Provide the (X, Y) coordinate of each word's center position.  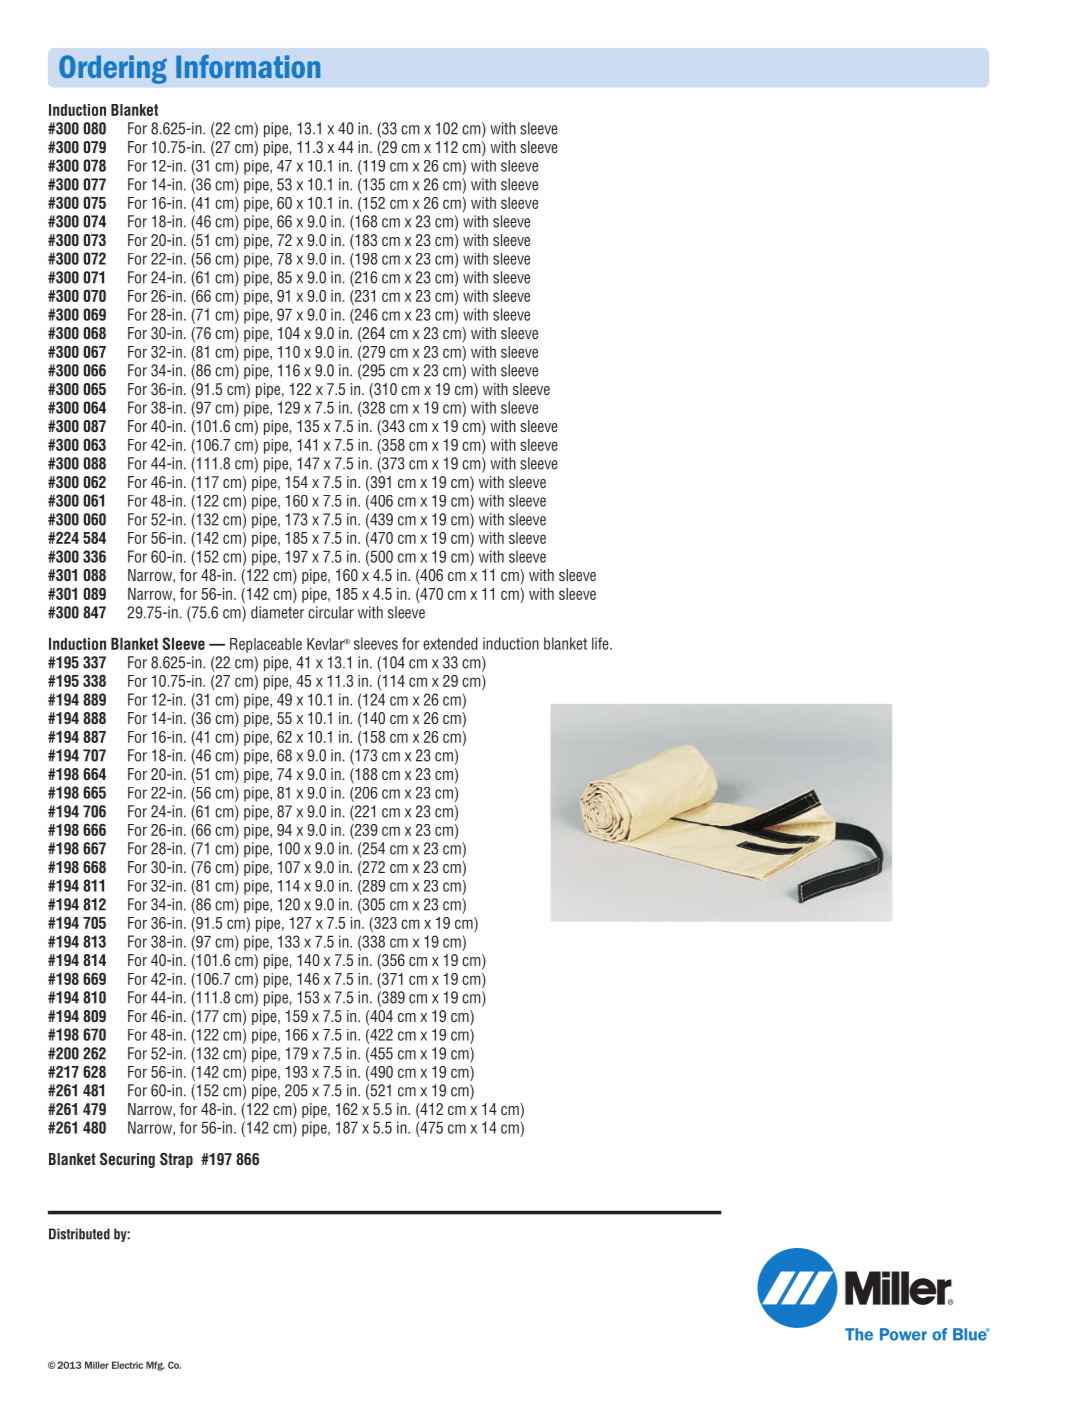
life (601, 643)
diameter (277, 612)
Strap (176, 1160)
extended (450, 643)
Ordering (113, 69)
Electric (127, 1365)
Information (248, 66)
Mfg (155, 1366)
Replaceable (266, 645)
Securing (127, 1160)
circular (331, 612)
